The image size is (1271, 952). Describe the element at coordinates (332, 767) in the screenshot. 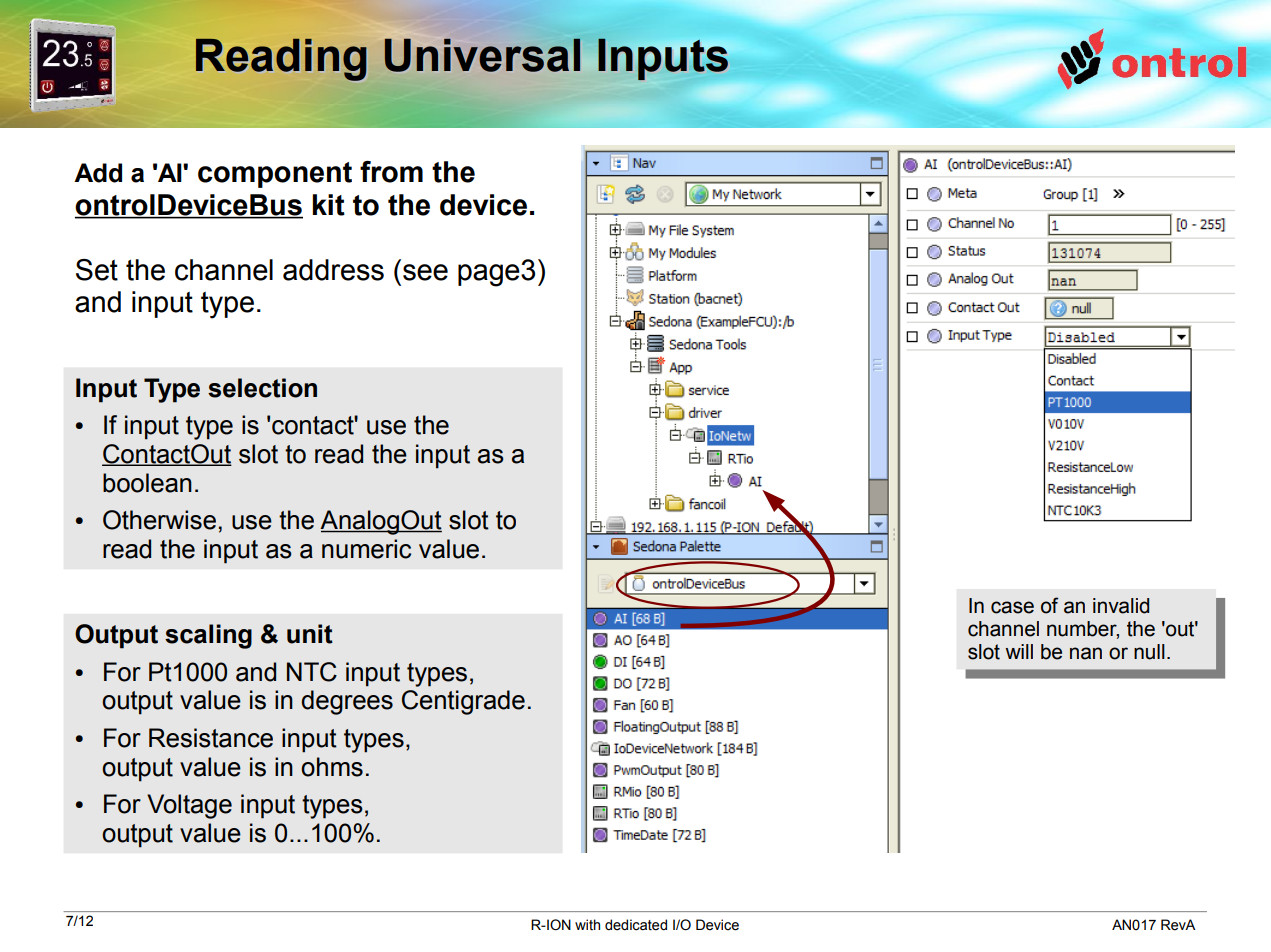

I see `ohms` at that location.
